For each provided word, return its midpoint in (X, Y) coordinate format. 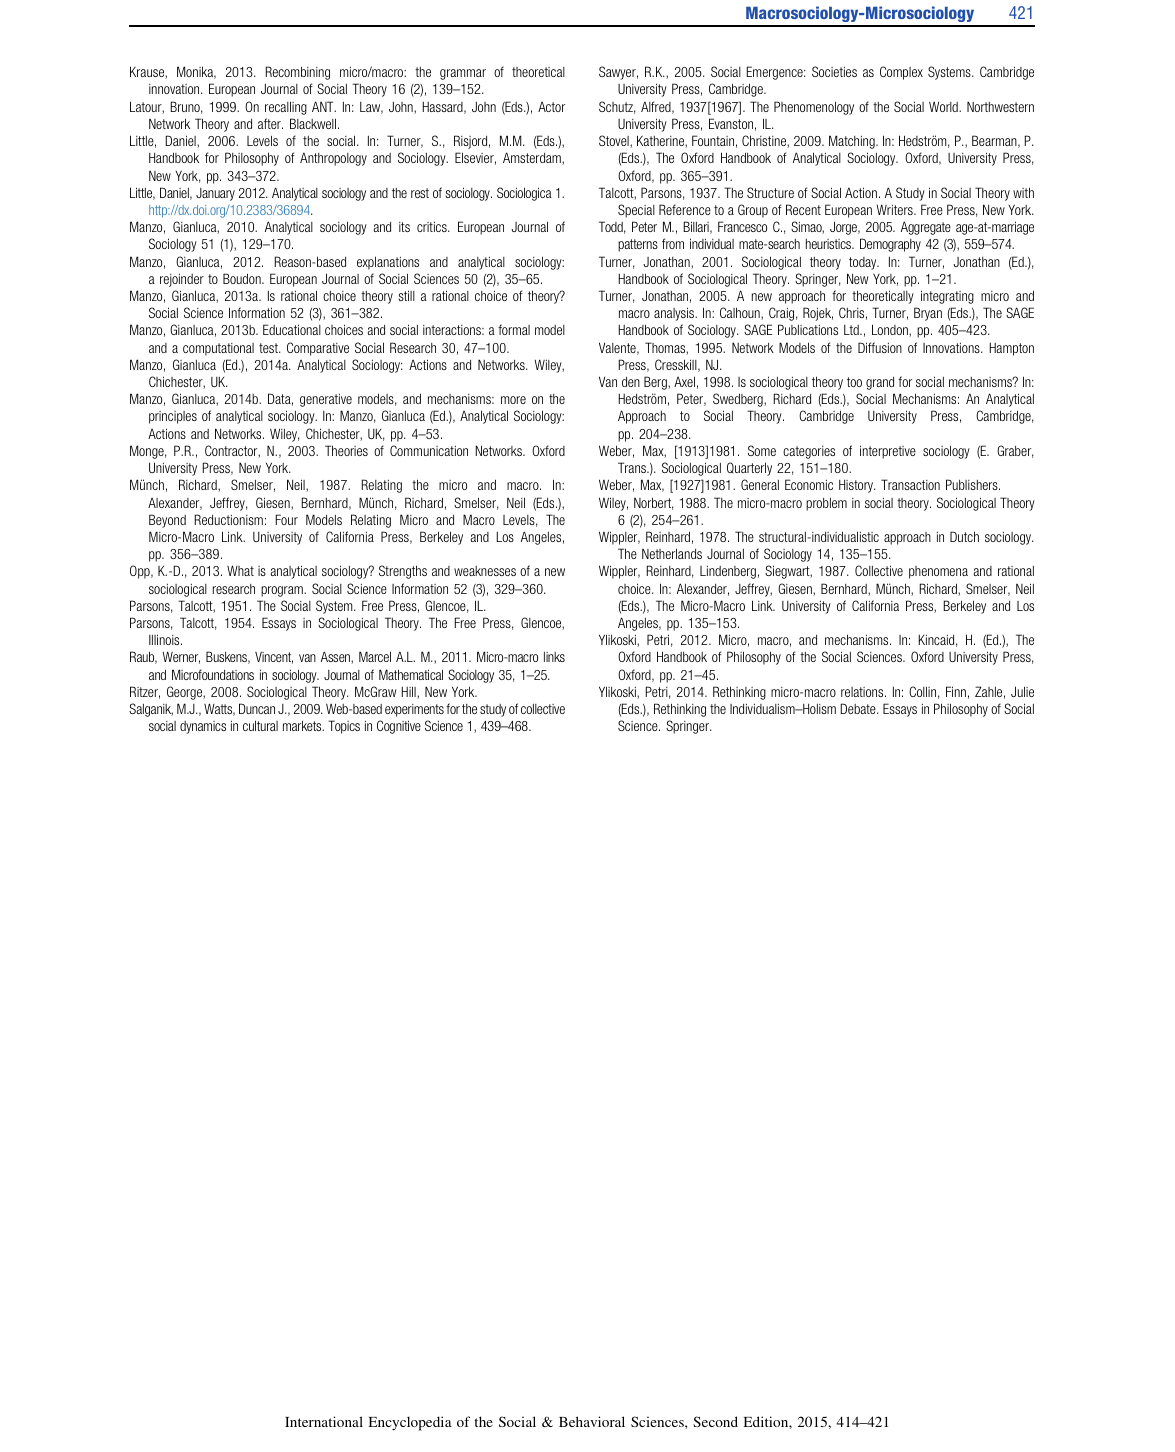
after (270, 123)
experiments (414, 710)
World (944, 106)
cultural (260, 725)
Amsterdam (533, 158)
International (324, 1421)
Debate (859, 708)
